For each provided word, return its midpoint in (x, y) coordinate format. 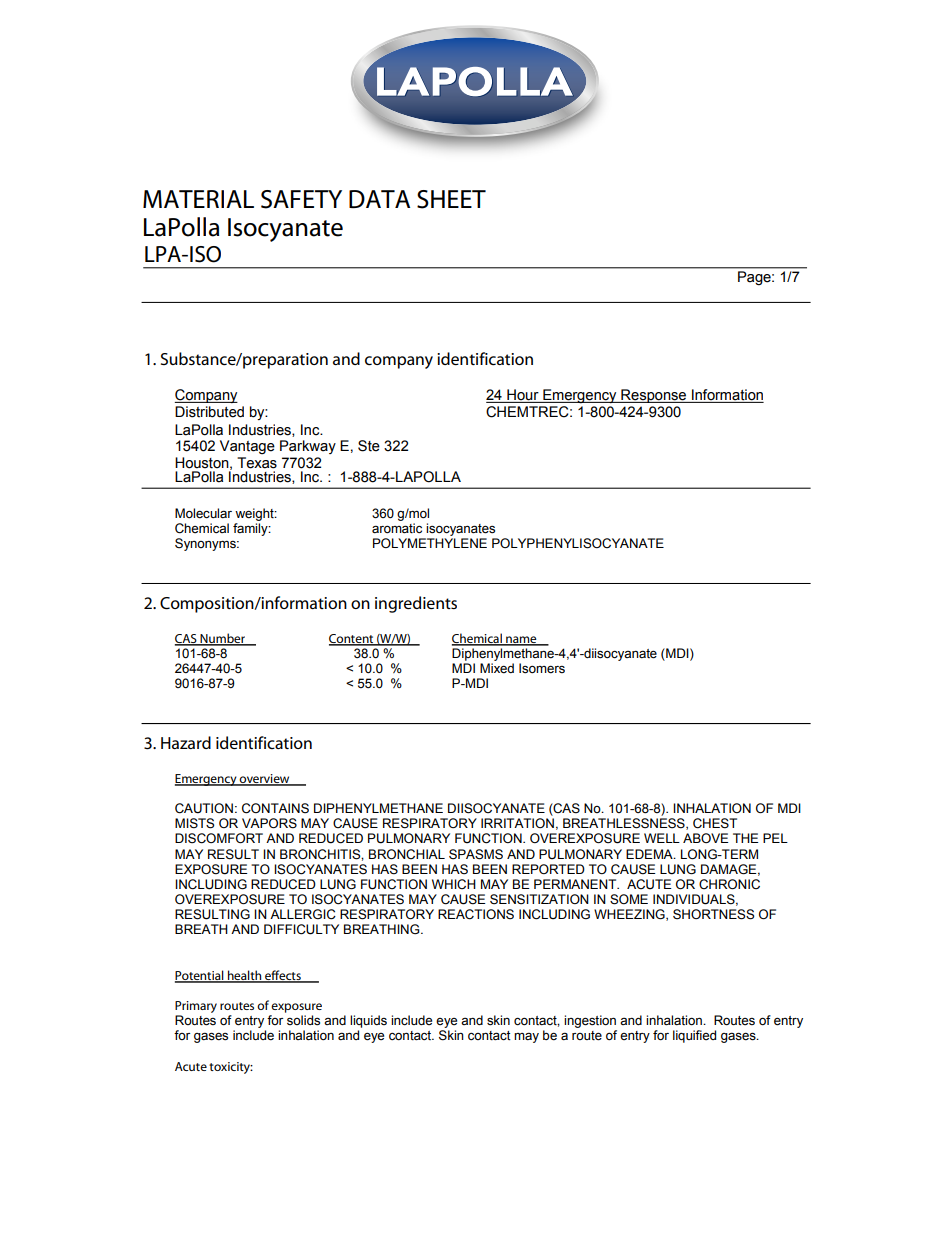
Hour (523, 396)
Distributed (209, 412)
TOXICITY (231, 1068)
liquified (694, 1036)
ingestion (590, 1023)
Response (654, 396)
